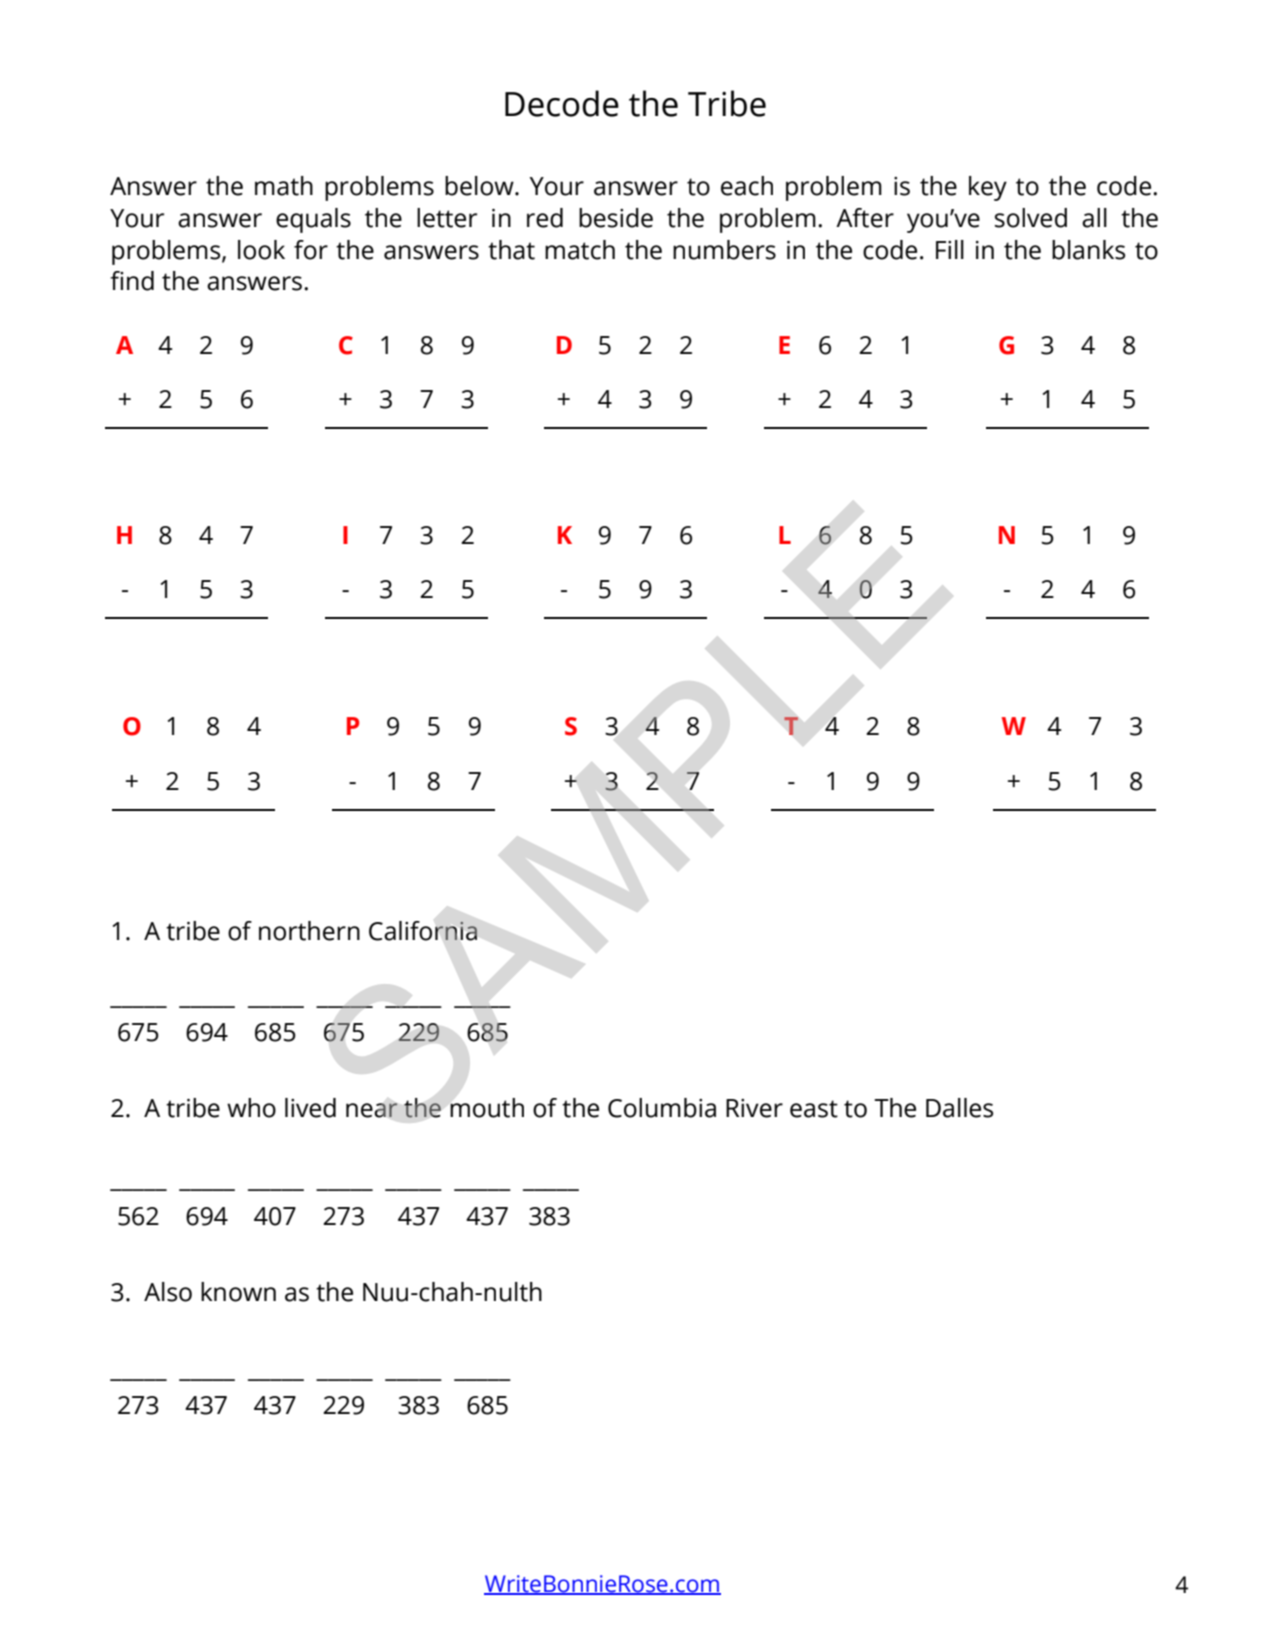 Image resolution: width=1270 pixels, height=1643 pixels. I want to click on Columbia, so click(662, 1108).
